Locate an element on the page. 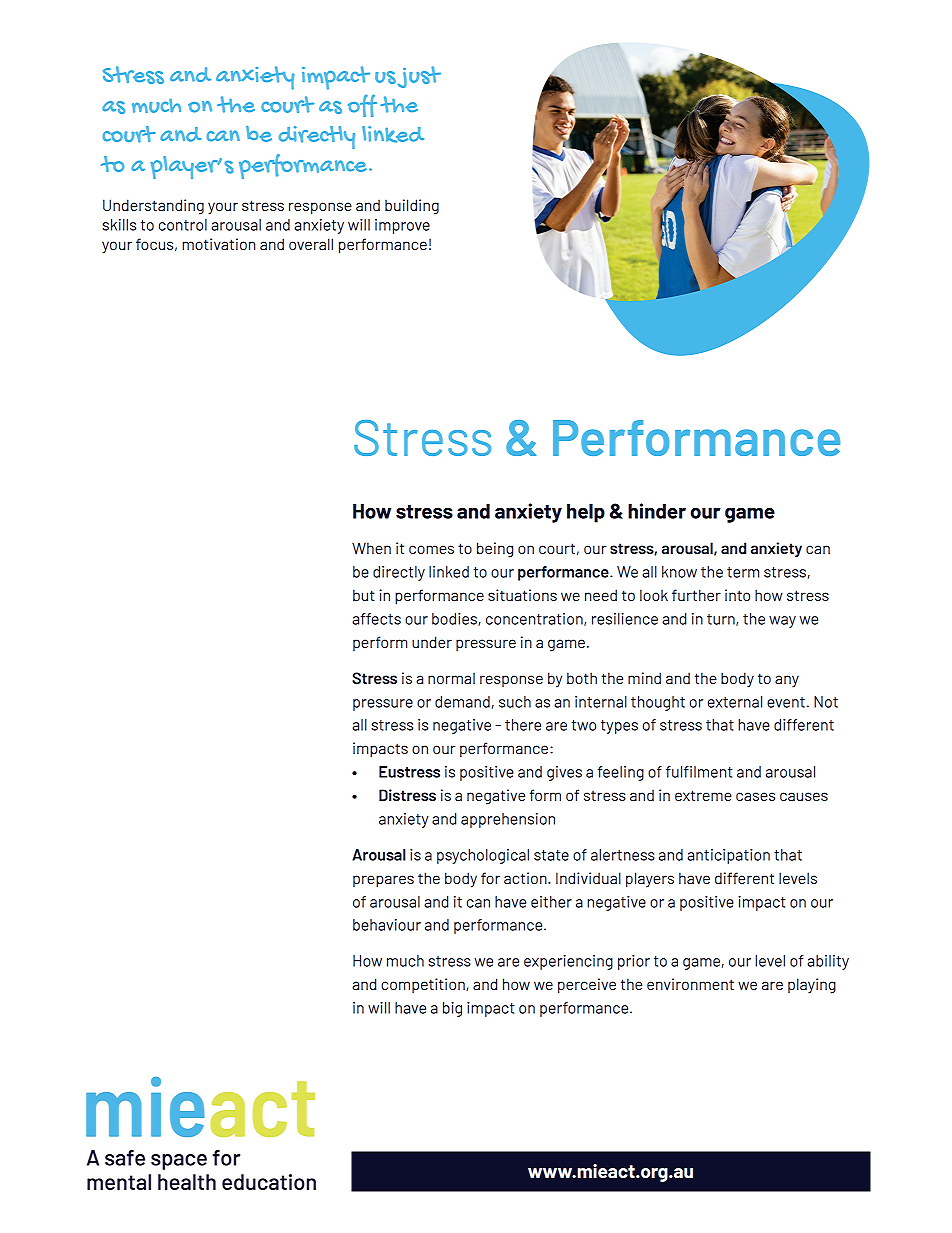 The width and height of the image is (952, 1233). being is located at coordinates (495, 550).
